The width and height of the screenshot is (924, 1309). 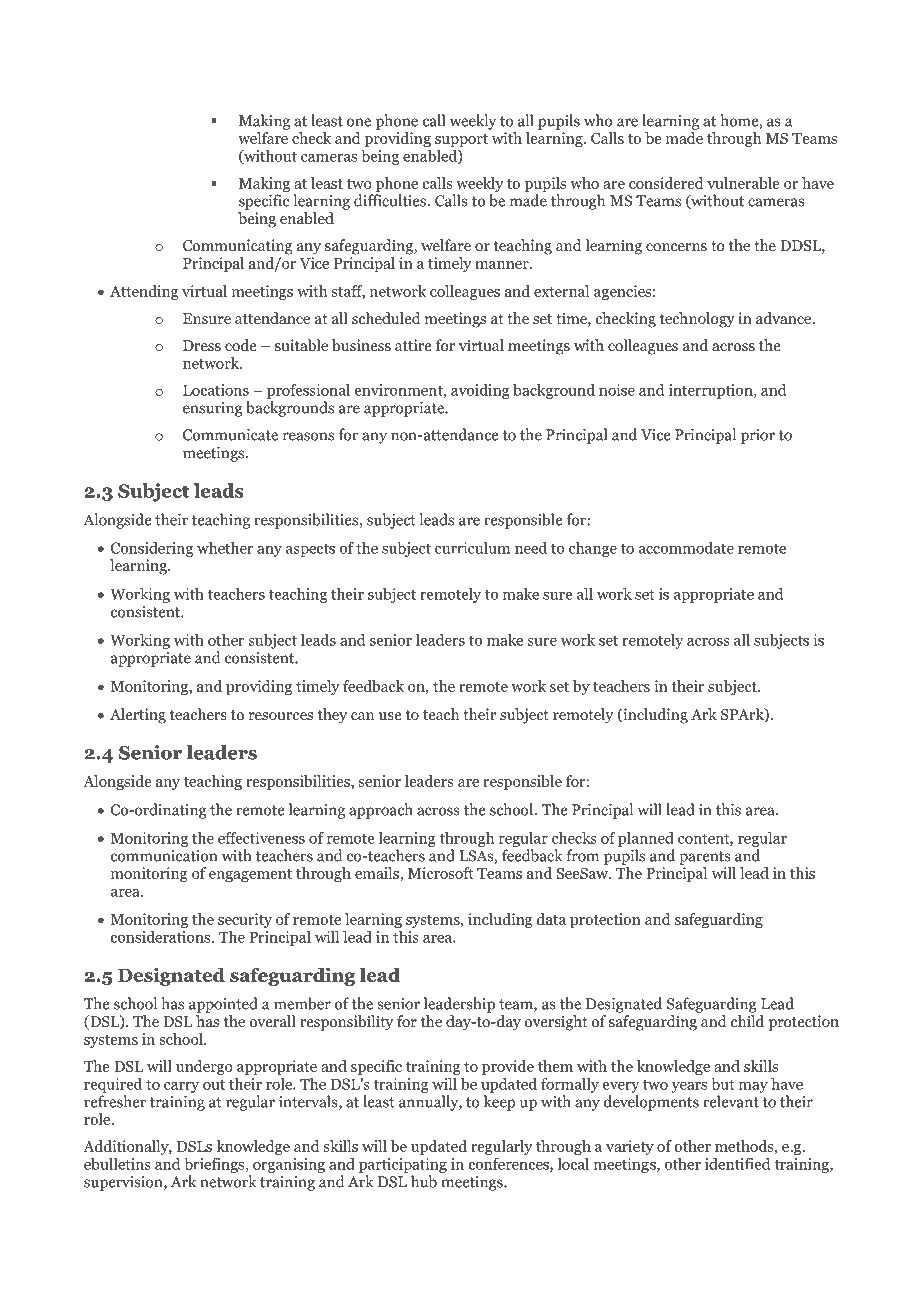 What do you see at coordinates (441, 873) in the screenshot?
I see `Microsoft` at bounding box center [441, 873].
